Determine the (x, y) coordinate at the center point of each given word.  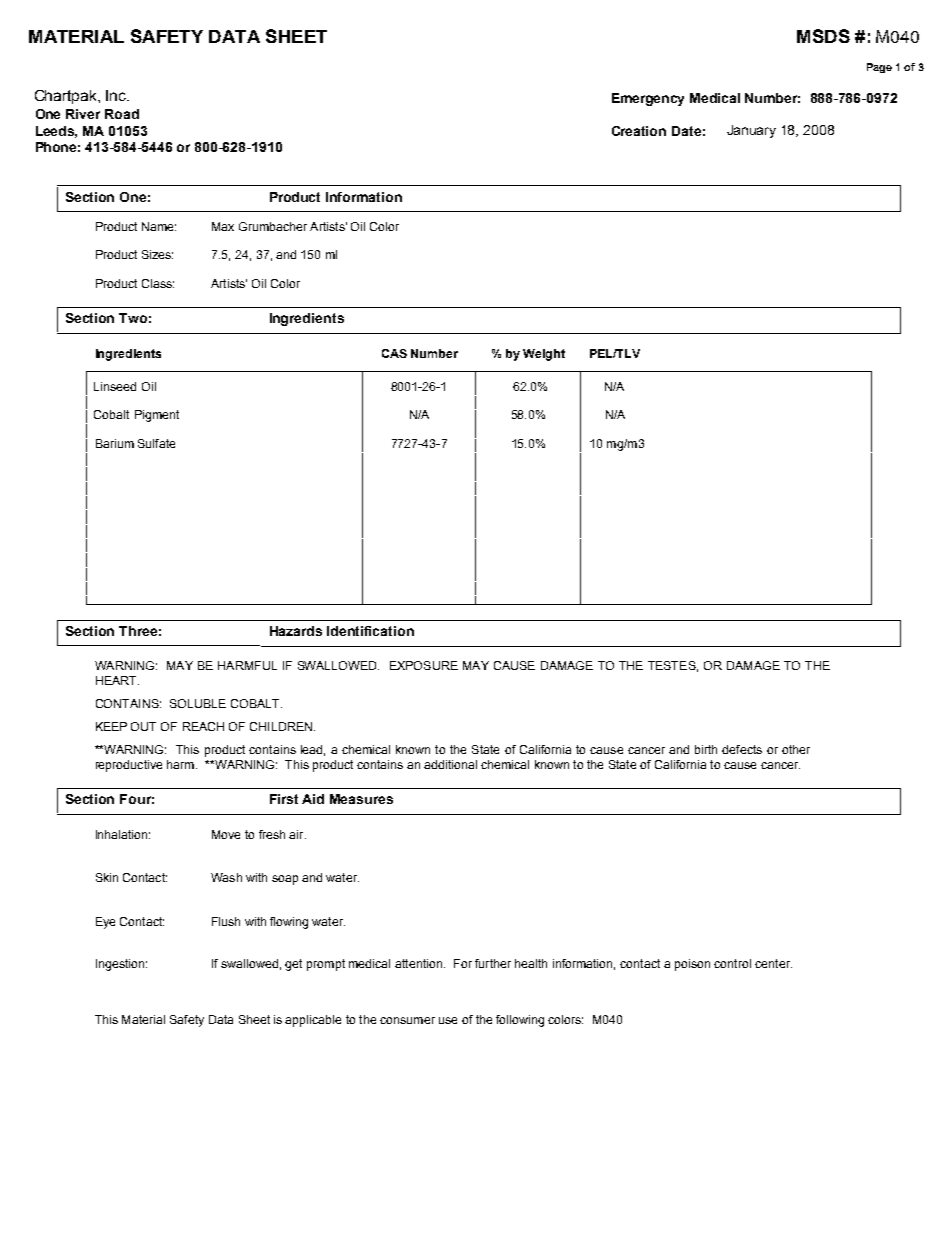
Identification (370, 631)
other (796, 749)
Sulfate (156, 443)
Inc (117, 95)
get (293, 965)
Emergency (648, 99)
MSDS (823, 36)
